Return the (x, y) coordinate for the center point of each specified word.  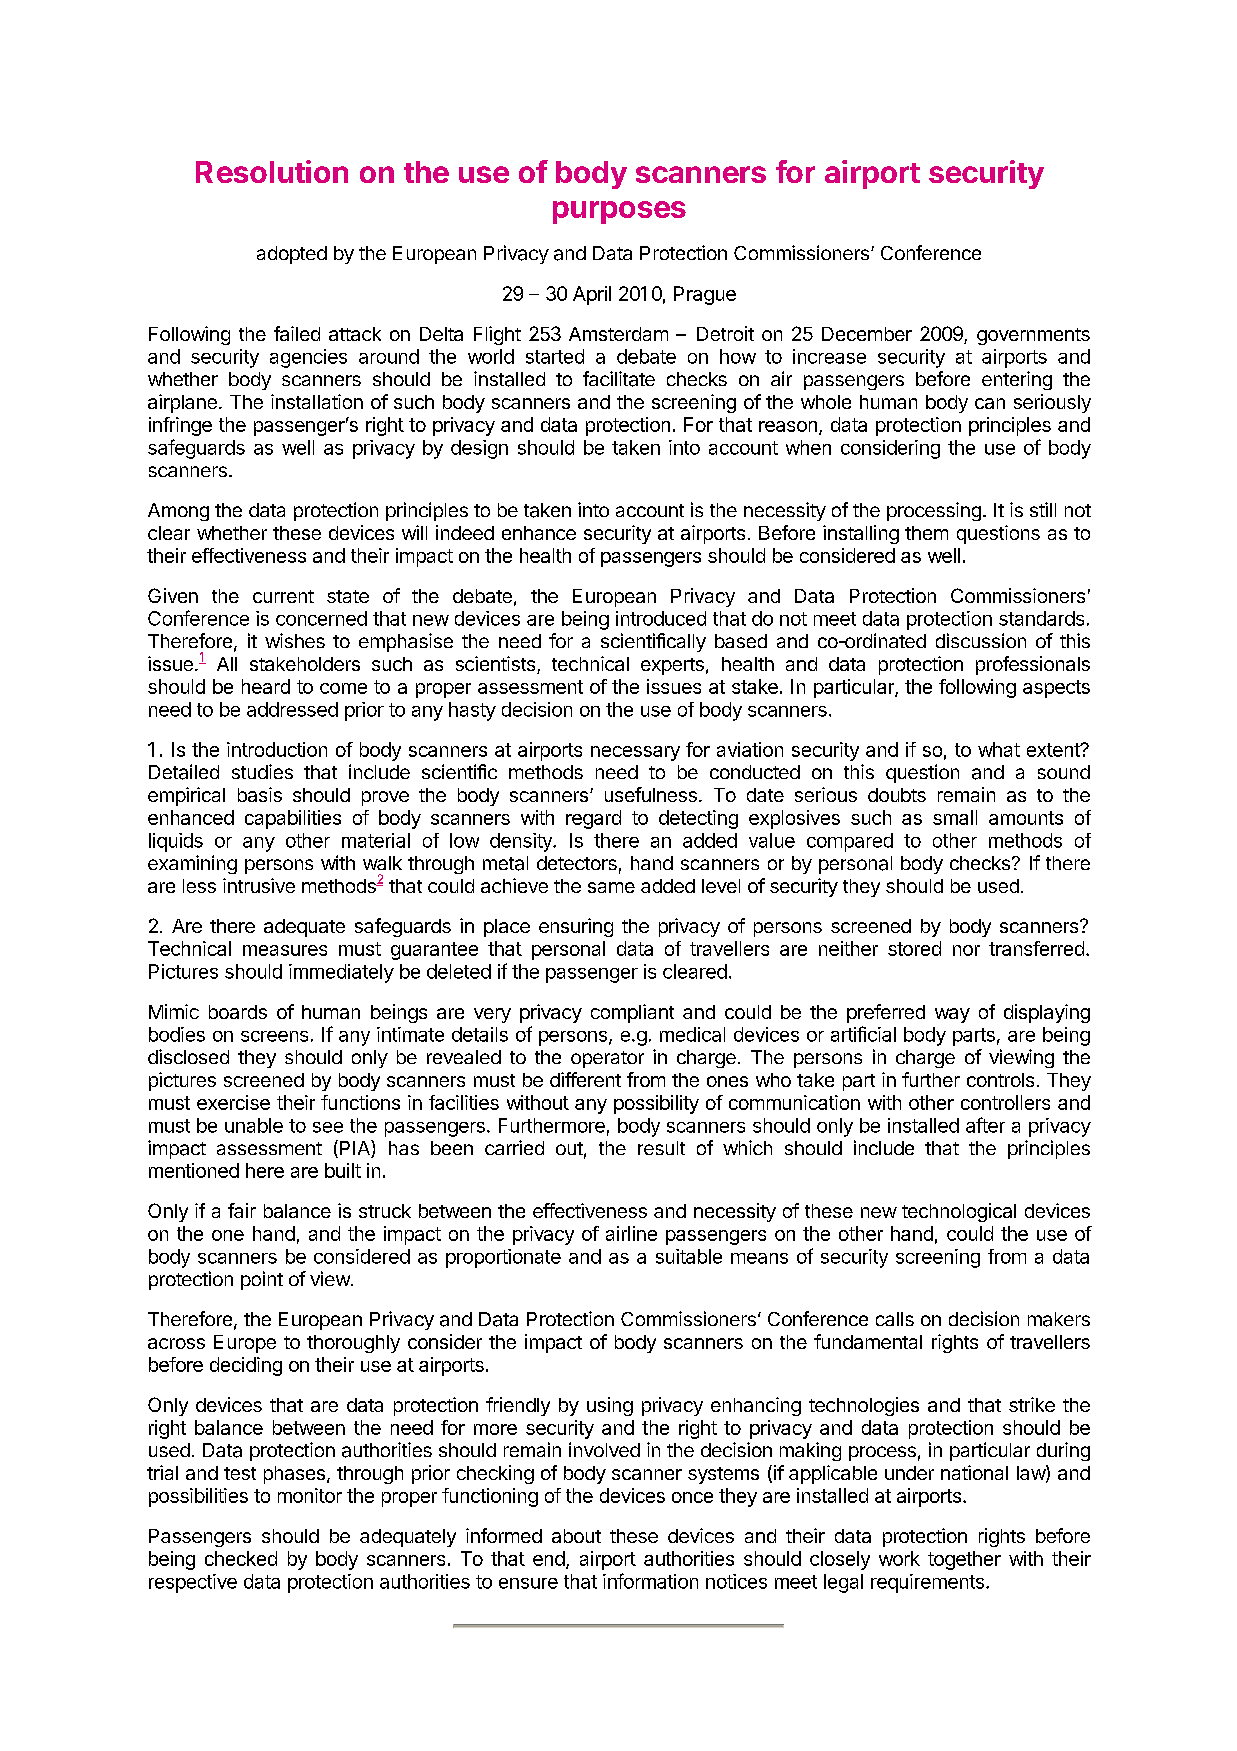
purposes (619, 212)
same (611, 887)
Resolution (272, 171)
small (955, 817)
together (964, 1560)
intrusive (259, 885)
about (576, 1536)
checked (241, 1558)
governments (1033, 336)
